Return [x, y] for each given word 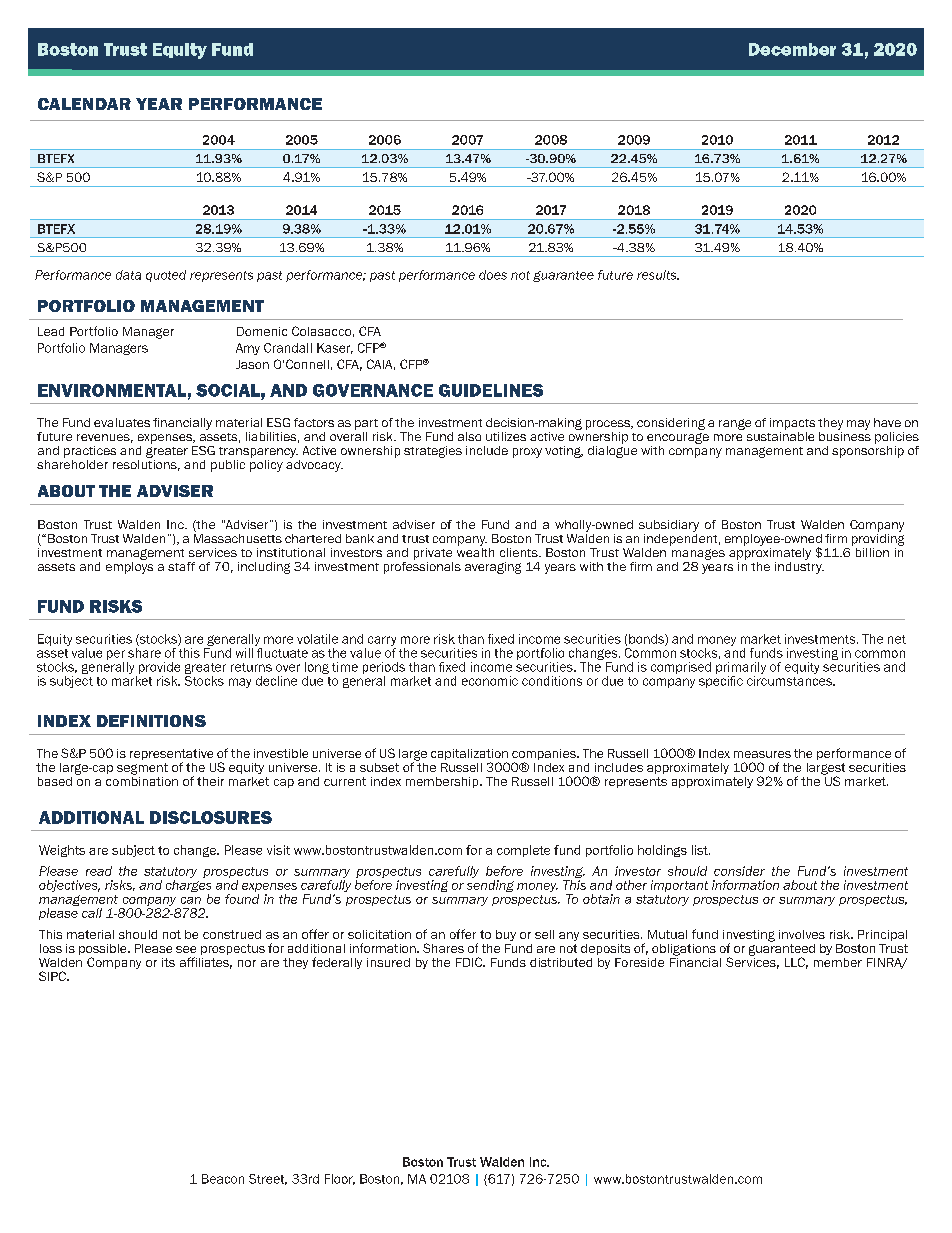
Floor [340, 1179]
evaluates [122, 422]
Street [268, 1179]
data [128, 275]
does [493, 275]
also [469, 436]
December [792, 49]
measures [762, 754]
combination [142, 780]
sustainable [780, 435]
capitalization [469, 756]
